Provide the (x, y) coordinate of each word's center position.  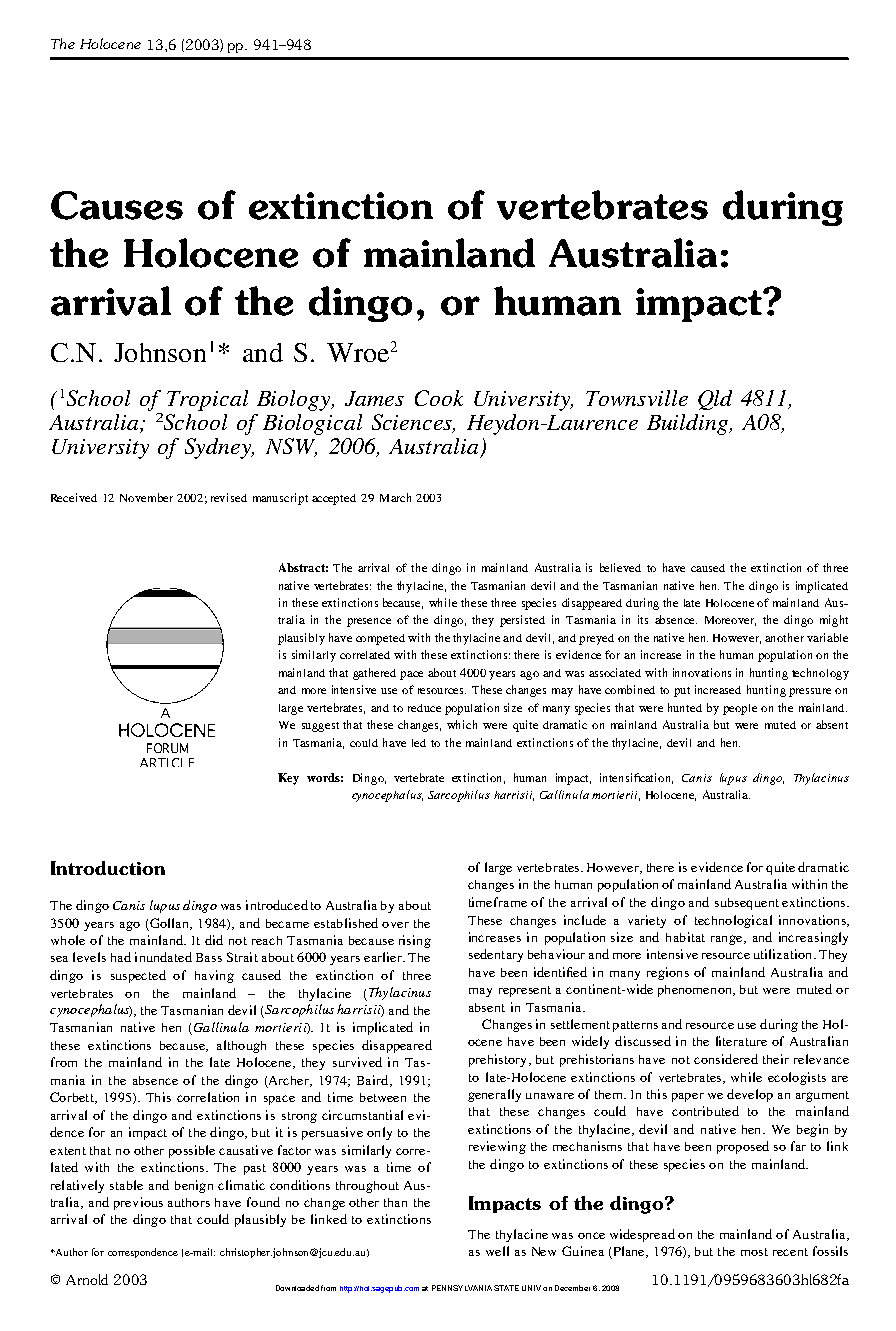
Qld (715, 400)
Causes (117, 205)
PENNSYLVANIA (462, 1288)
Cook (439, 398)
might (834, 621)
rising (415, 941)
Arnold (87, 1279)
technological (733, 921)
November (146, 497)
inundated (163, 957)
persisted (522, 621)
